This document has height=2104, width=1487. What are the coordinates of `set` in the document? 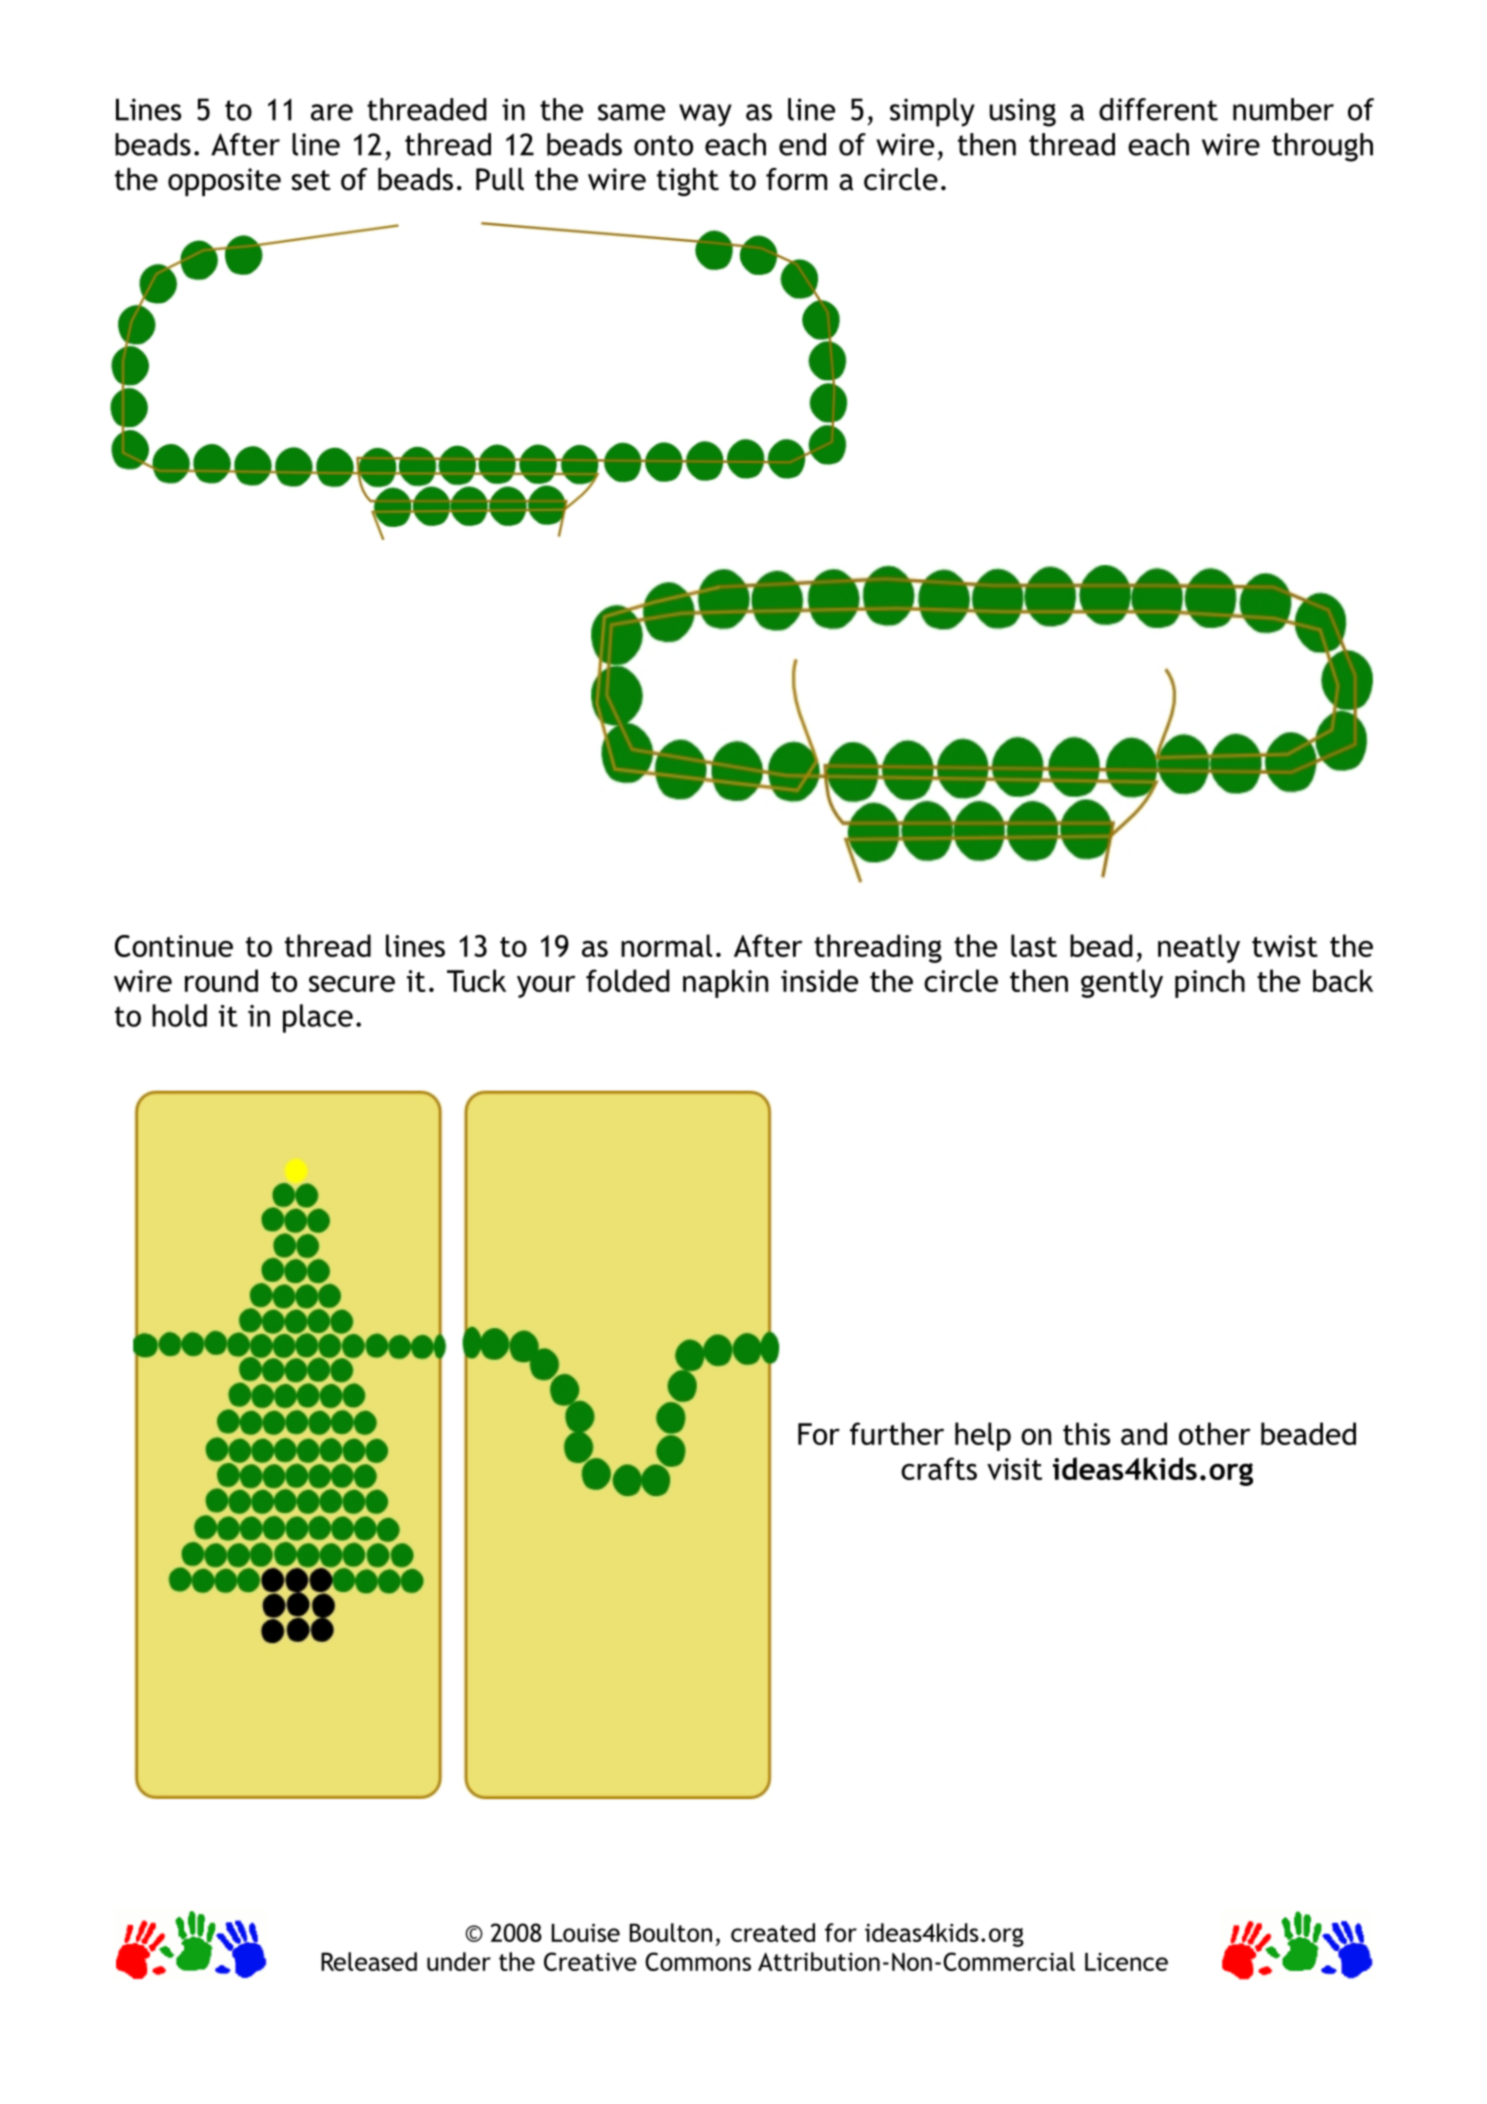 It's located at (311, 180).
